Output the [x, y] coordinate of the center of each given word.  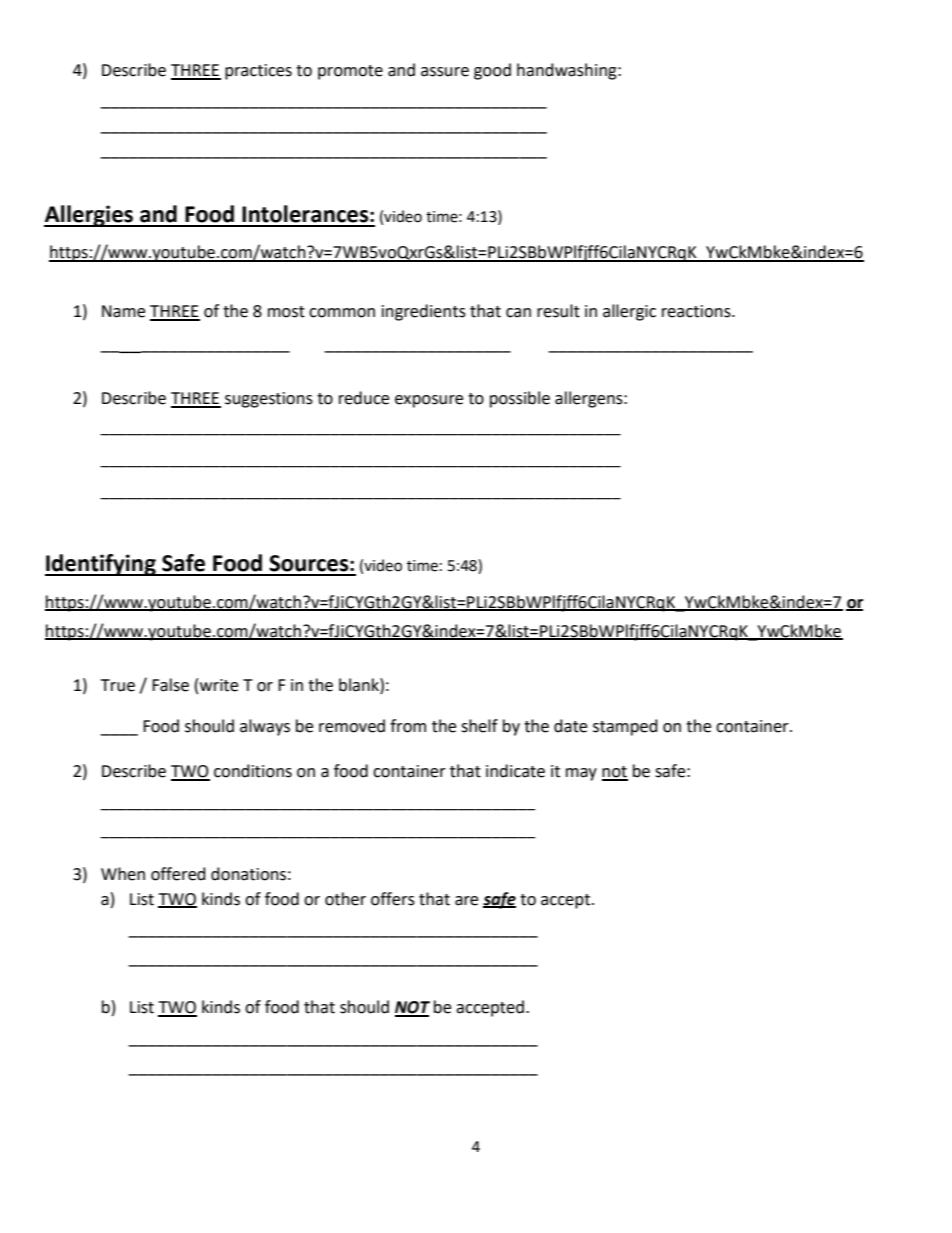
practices [258, 72]
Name [123, 311]
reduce [364, 398]
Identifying [101, 565]
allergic [629, 312]
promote [350, 72]
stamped [625, 727]
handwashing [568, 71]
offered [178, 874]
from [408, 726]
